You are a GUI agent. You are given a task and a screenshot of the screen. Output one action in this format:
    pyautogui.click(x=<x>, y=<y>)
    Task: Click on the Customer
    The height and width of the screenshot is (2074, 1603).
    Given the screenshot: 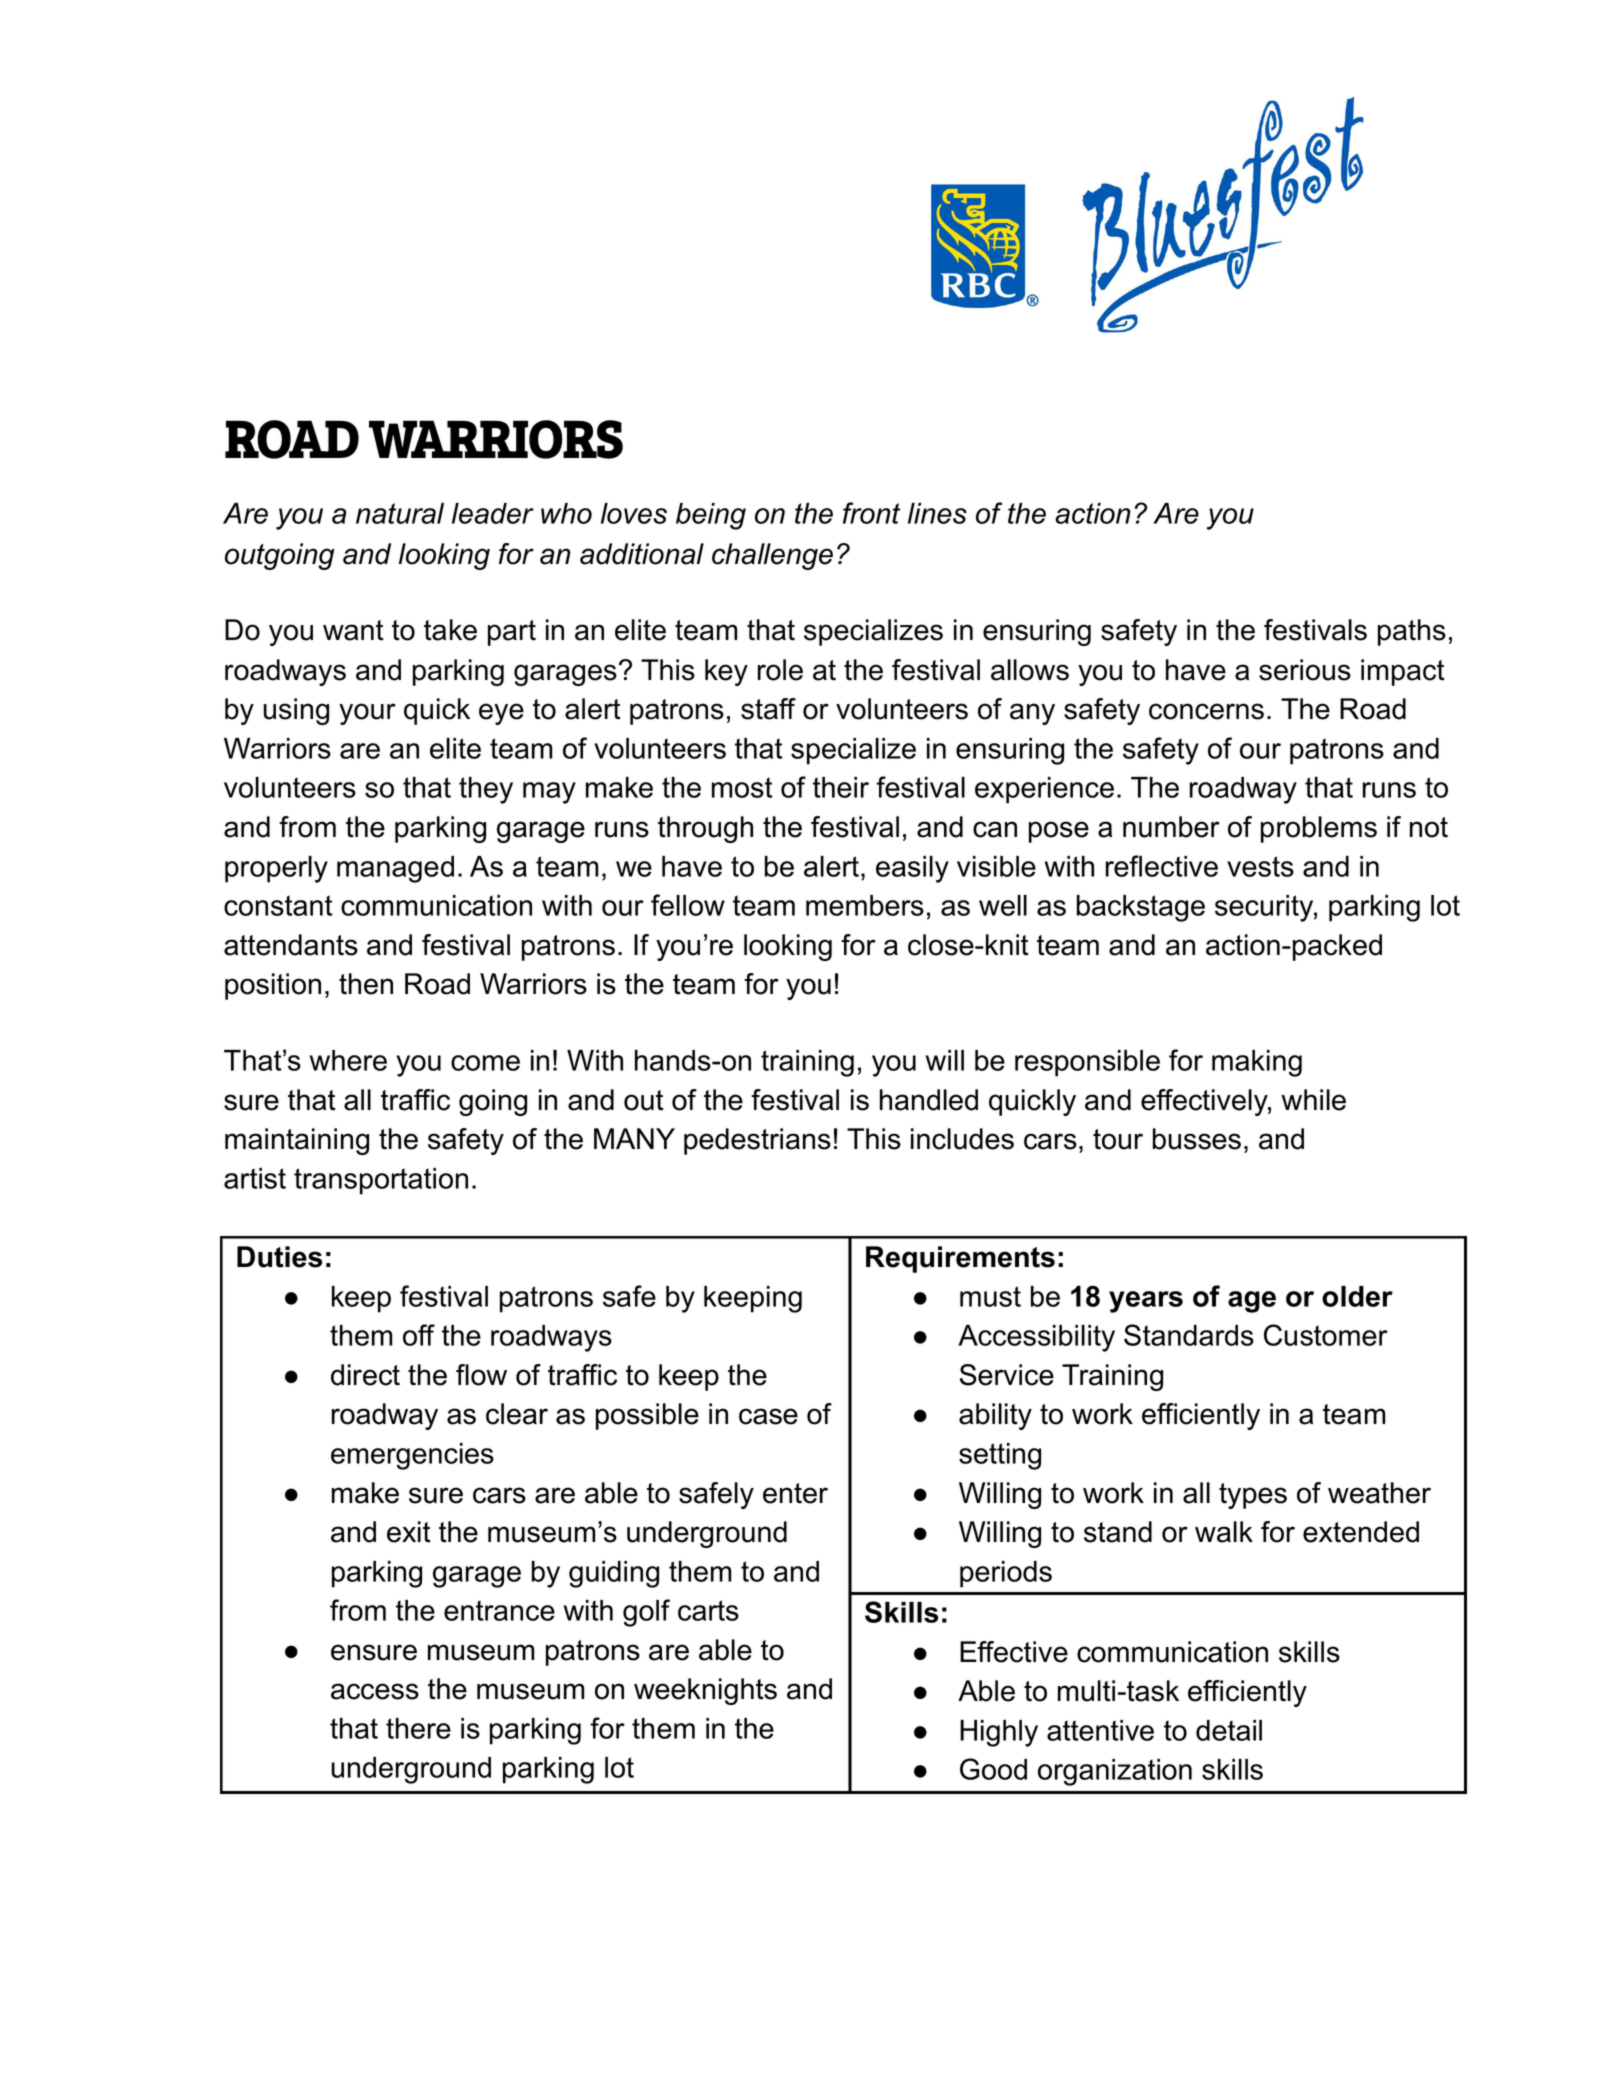 What is the action you would take?
    pyautogui.click(x=1326, y=1335)
